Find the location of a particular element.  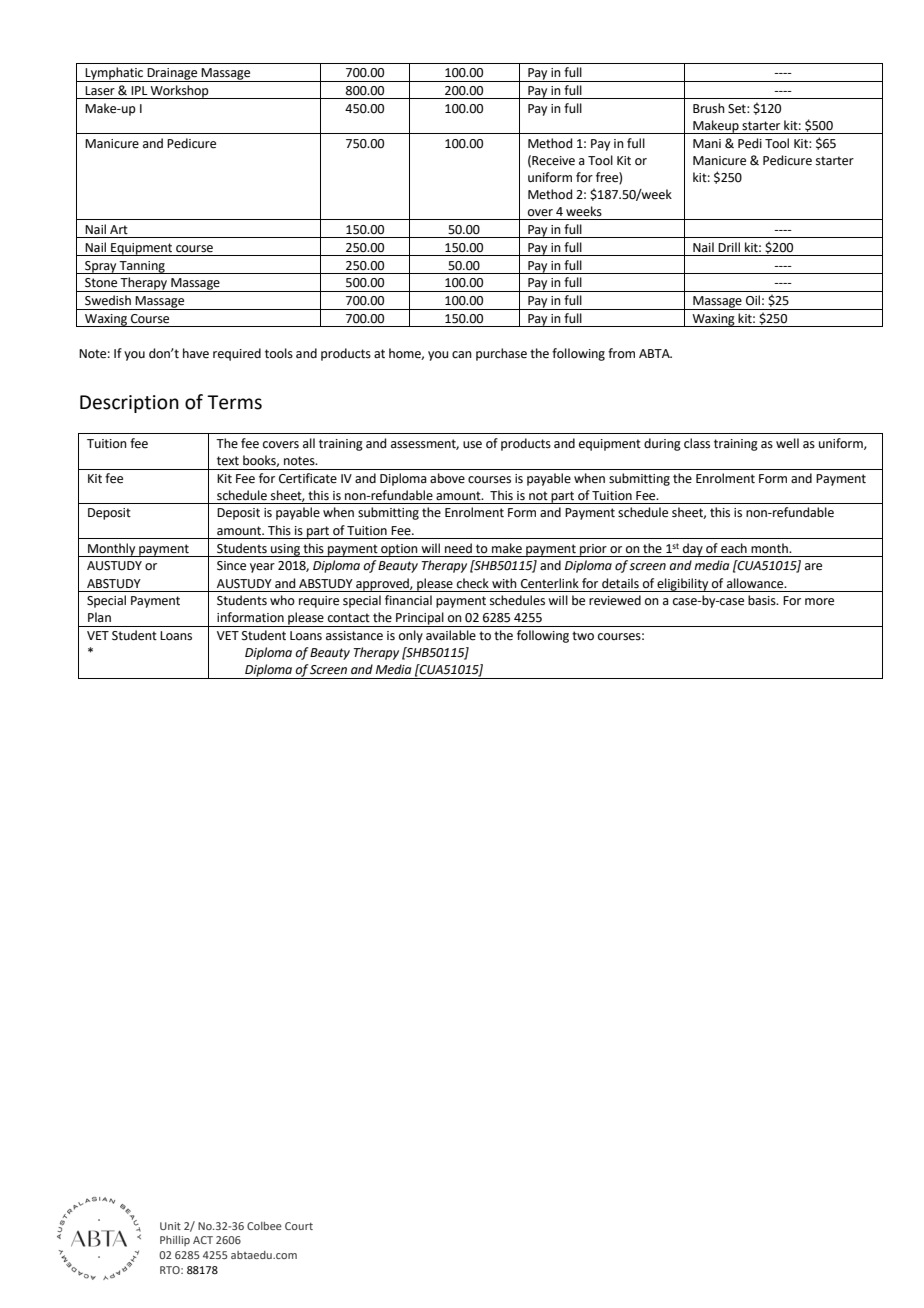

Unit is located at coordinates (170, 1226).
